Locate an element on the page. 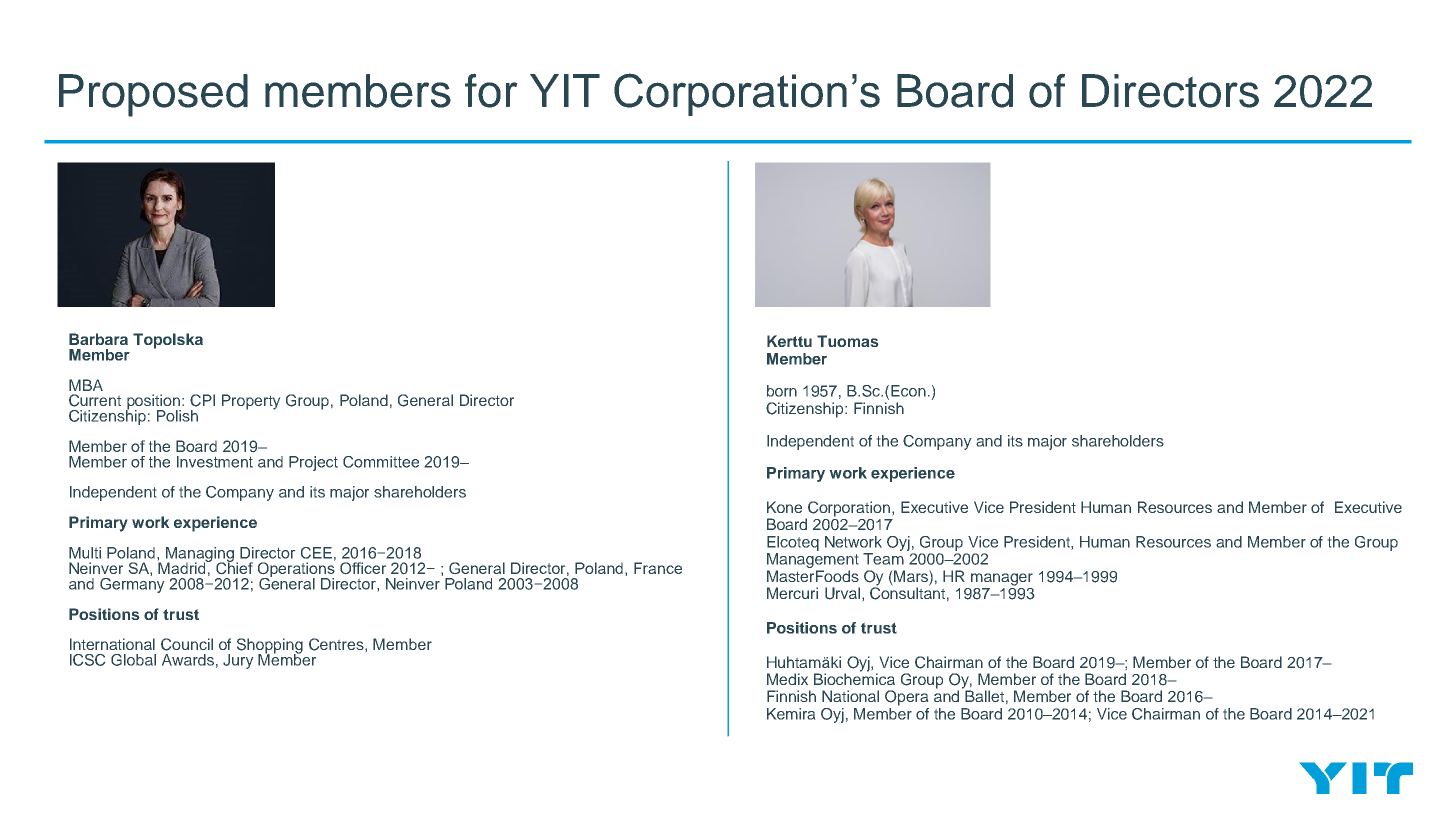 The width and height of the document is (1456, 819). Proposed is located at coordinates (153, 95).
